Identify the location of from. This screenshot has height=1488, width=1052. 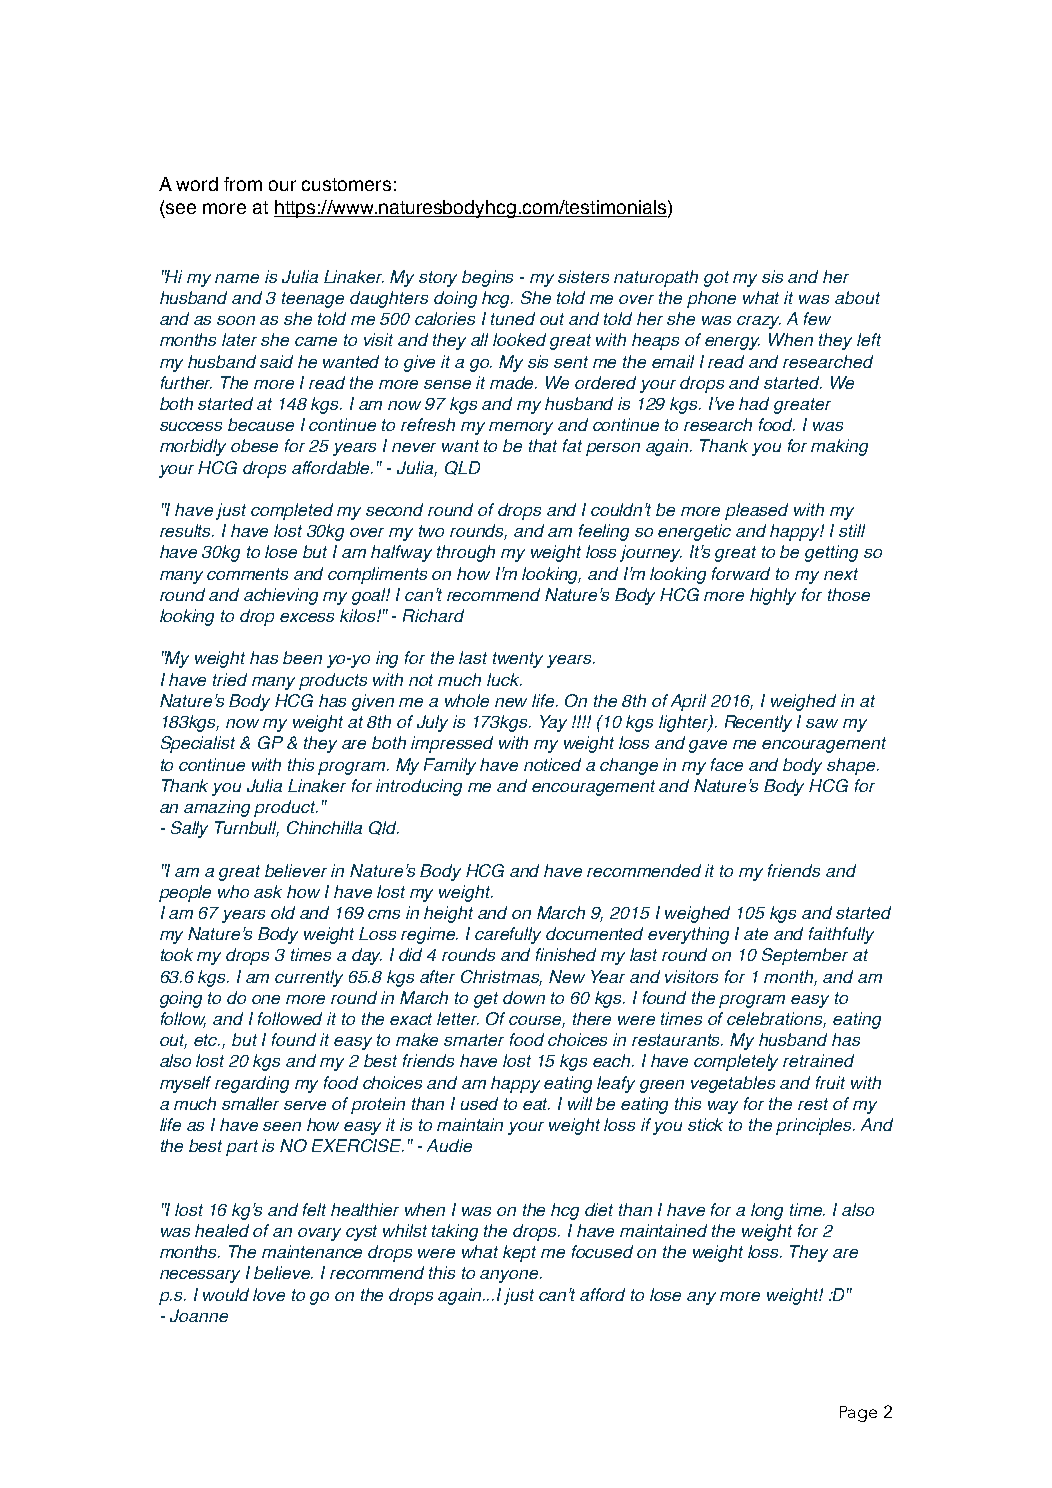
(243, 184).
